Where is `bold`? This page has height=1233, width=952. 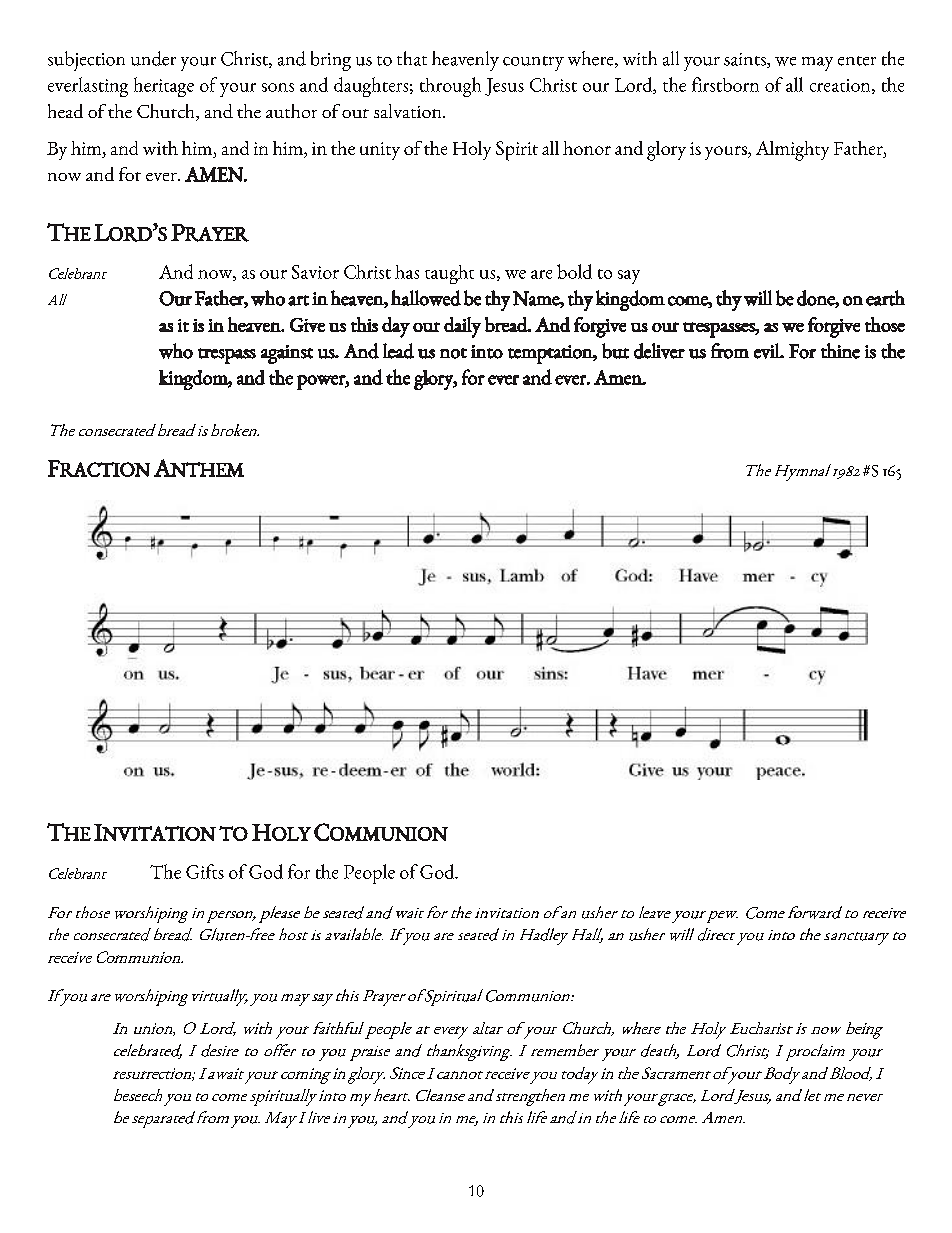
bold is located at coordinates (574, 271).
